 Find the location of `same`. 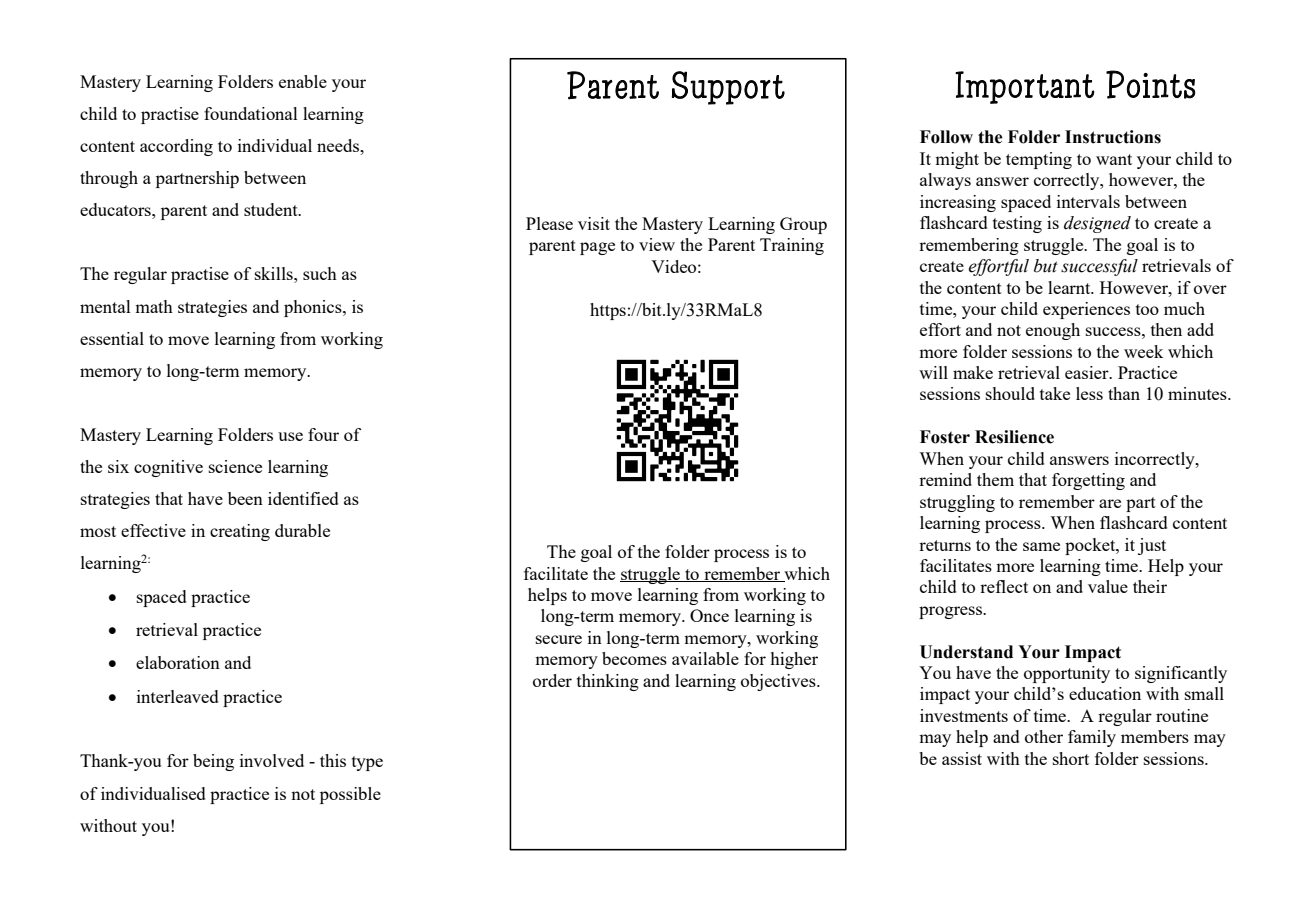

same is located at coordinates (1041, 546).
